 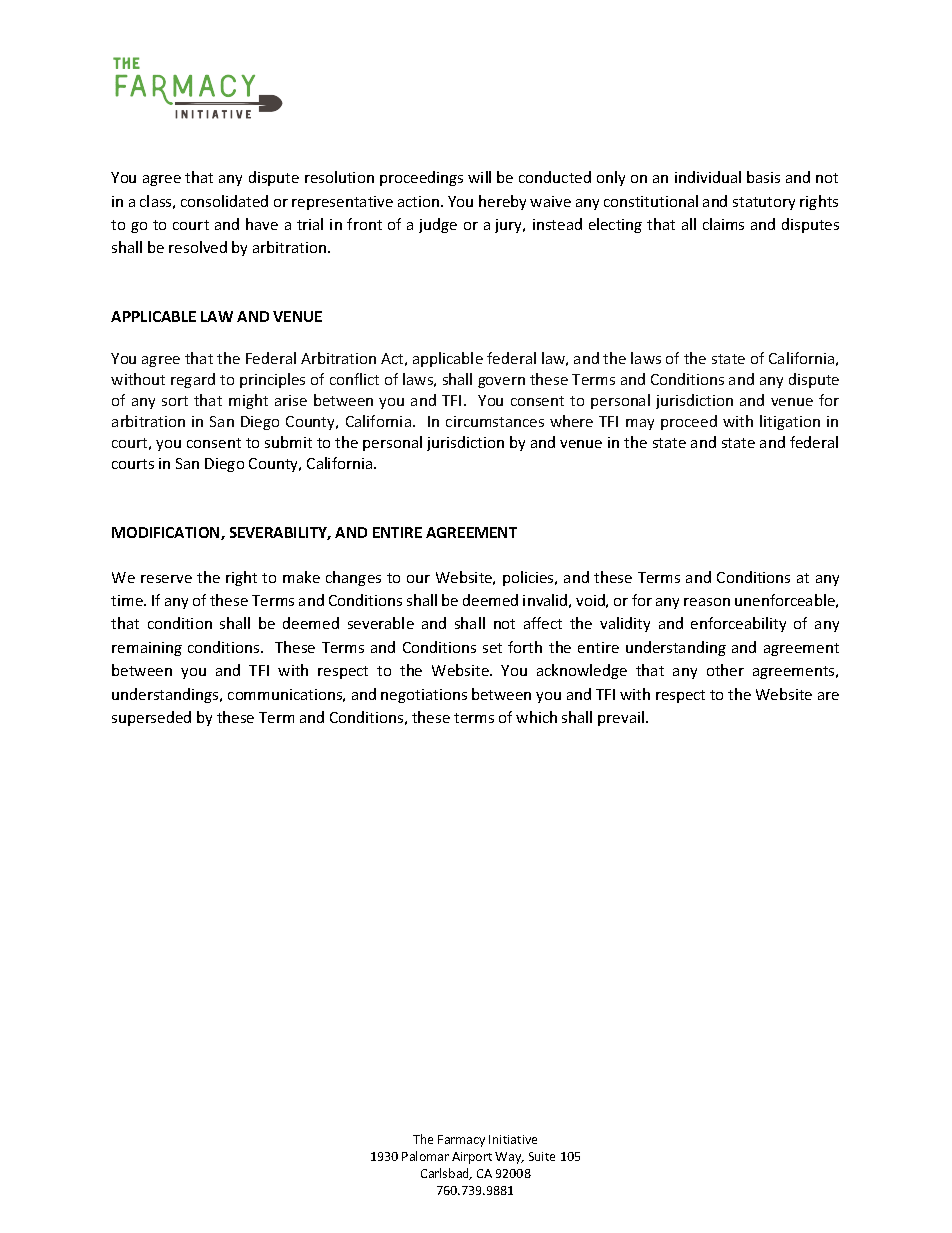 What do you see at coordinates (224, 201) in the screenshot?
I see `consolidated` at bounding box center [224, 201].
